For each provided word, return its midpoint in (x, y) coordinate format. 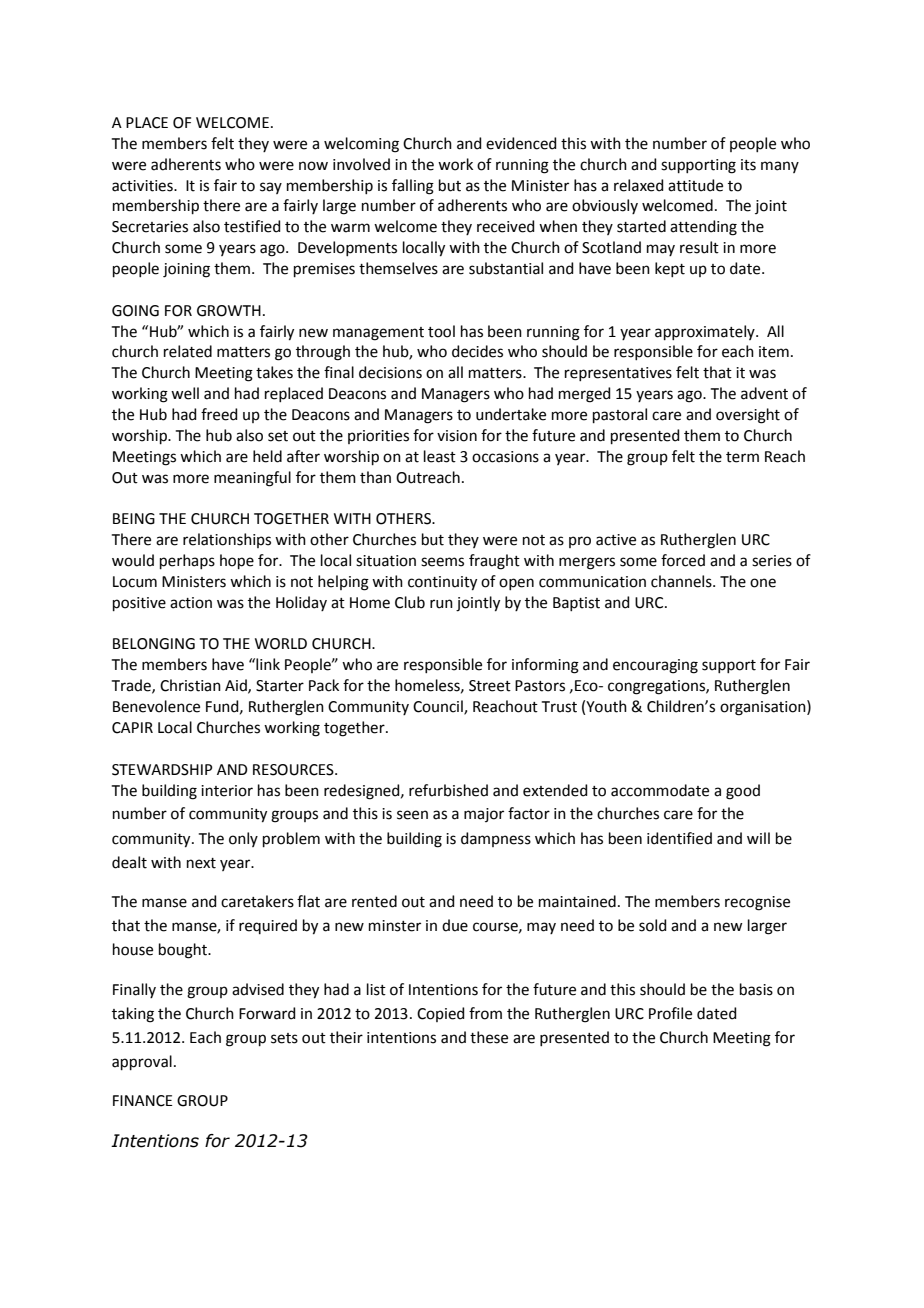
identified (679, 838)
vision (457, 436)
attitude (695, 185)
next (201, 863)
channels (682, 581)
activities (143, 186)
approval (142, 1062)
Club (410, 602)
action (191, 603)
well (185, 393)
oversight (748, 416)
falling (413, 187)
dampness (496, 839)
